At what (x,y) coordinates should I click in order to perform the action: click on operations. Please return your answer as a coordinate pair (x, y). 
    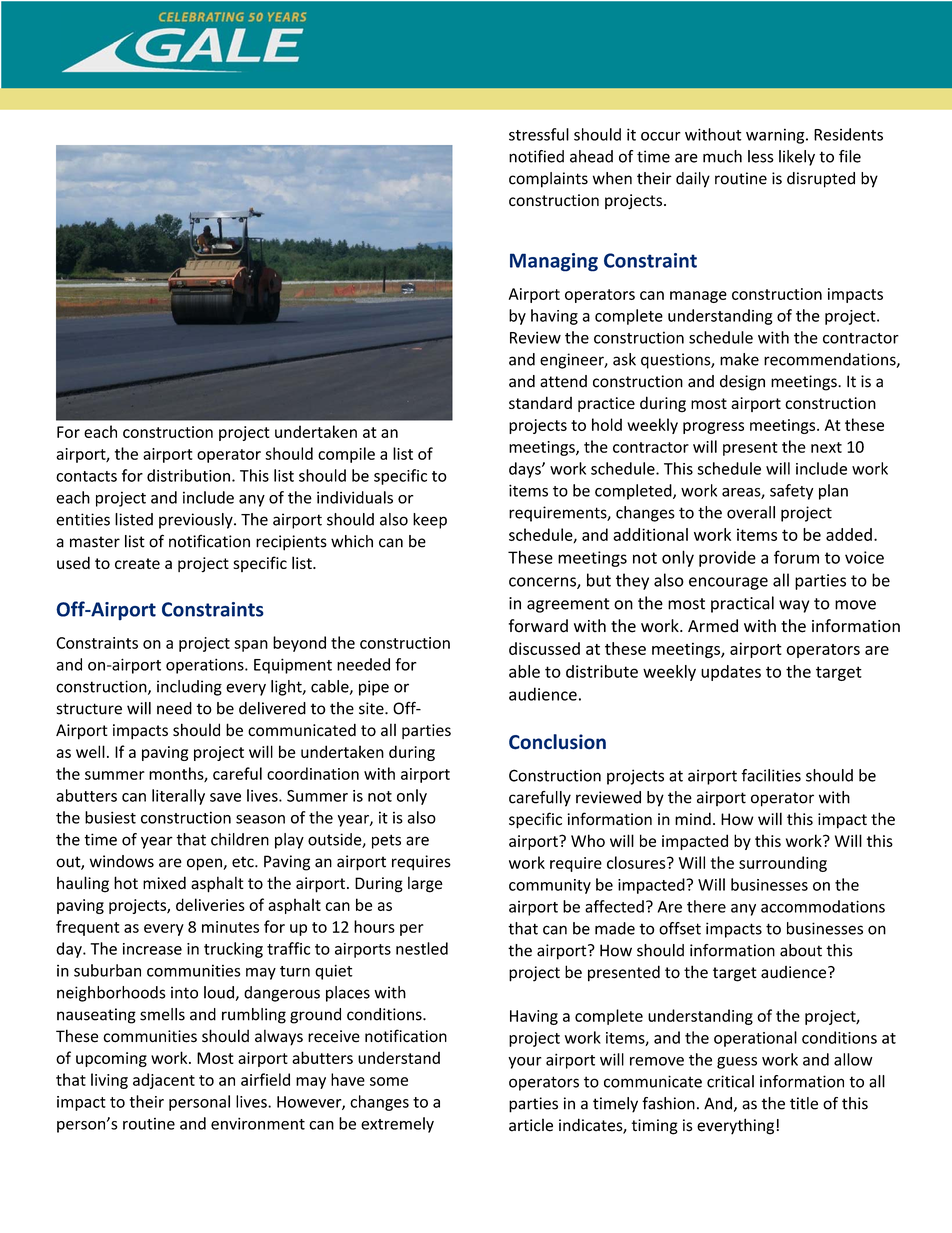
    Looking at the image, I should click on (206, 666).
